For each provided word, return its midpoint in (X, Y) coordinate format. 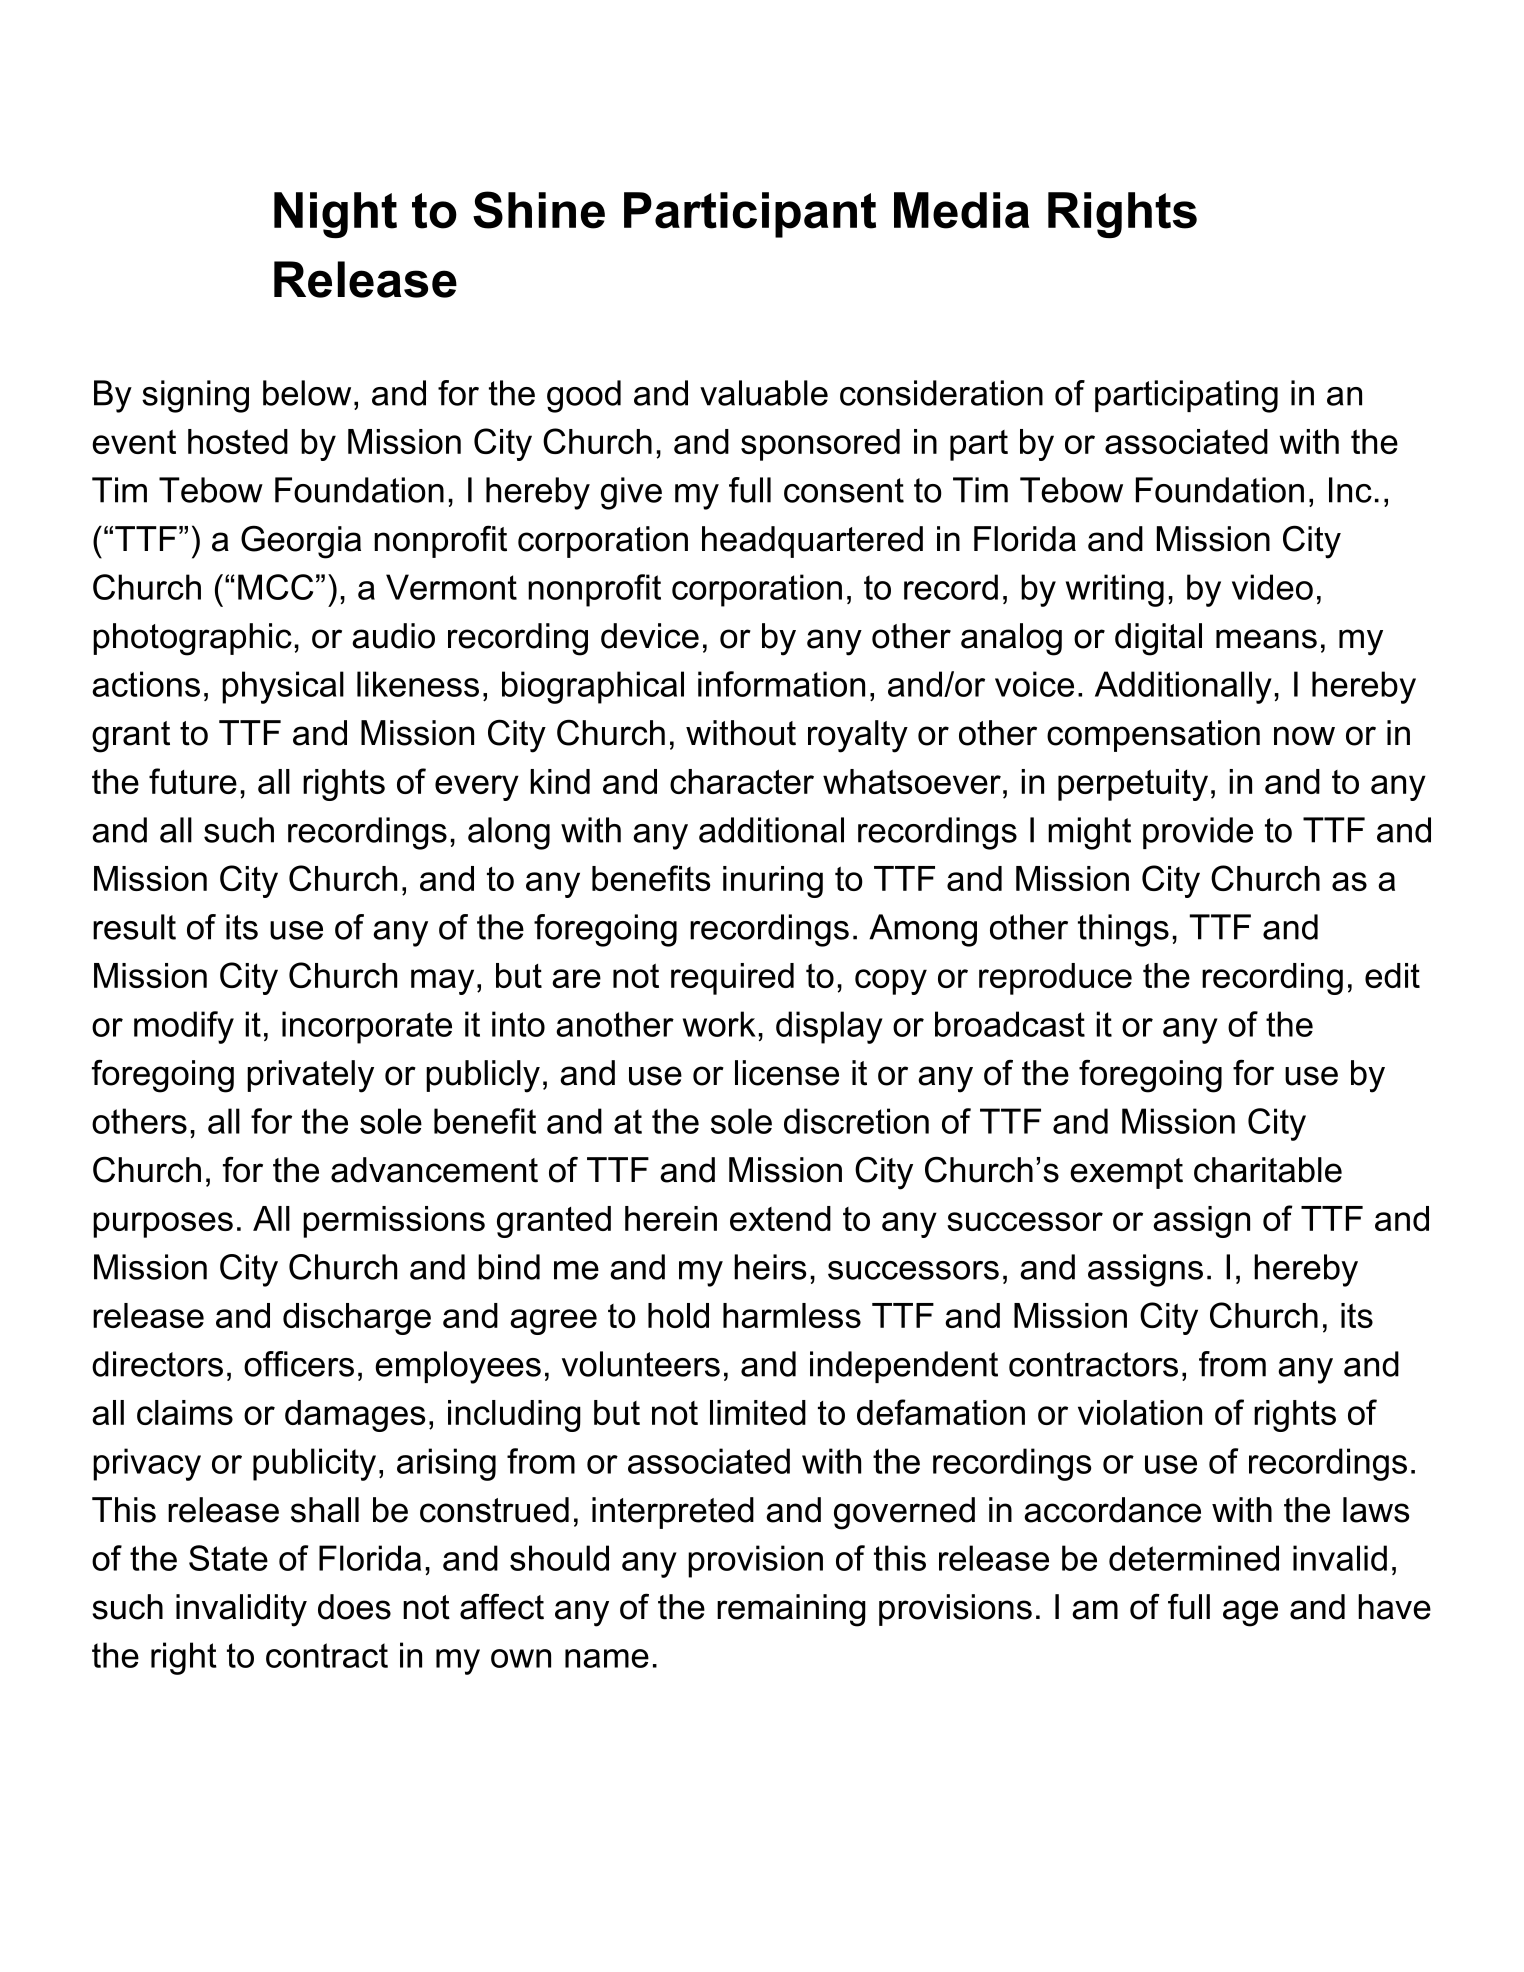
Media (962, 210)
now (1304, 736)
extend (780, 1218)
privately (310, 1076)
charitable (1268, 1170)
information (781, 684)
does (354, 1607)
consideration (941, 393)
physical (283, 687)
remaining (791, 1610)
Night (335, 215)
